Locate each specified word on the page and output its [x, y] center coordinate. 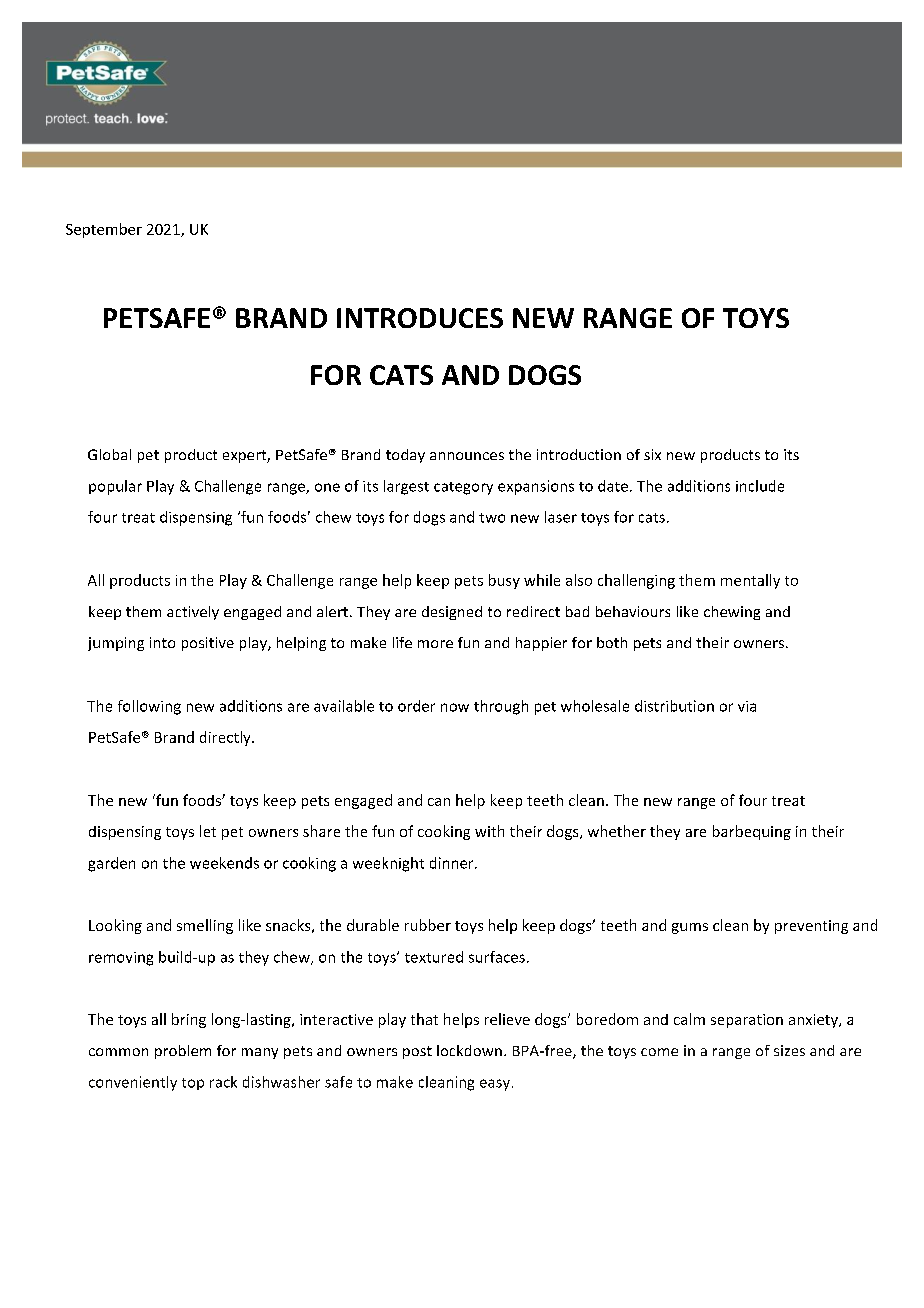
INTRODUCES [420, 318]
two [492, 518]
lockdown [469, 1050]
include [760, 486]
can [439, 802]
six [652, 454]
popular [115, 487]
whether [617, 831]
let [208, 831]
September [104, 230]
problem [183, 1052]
